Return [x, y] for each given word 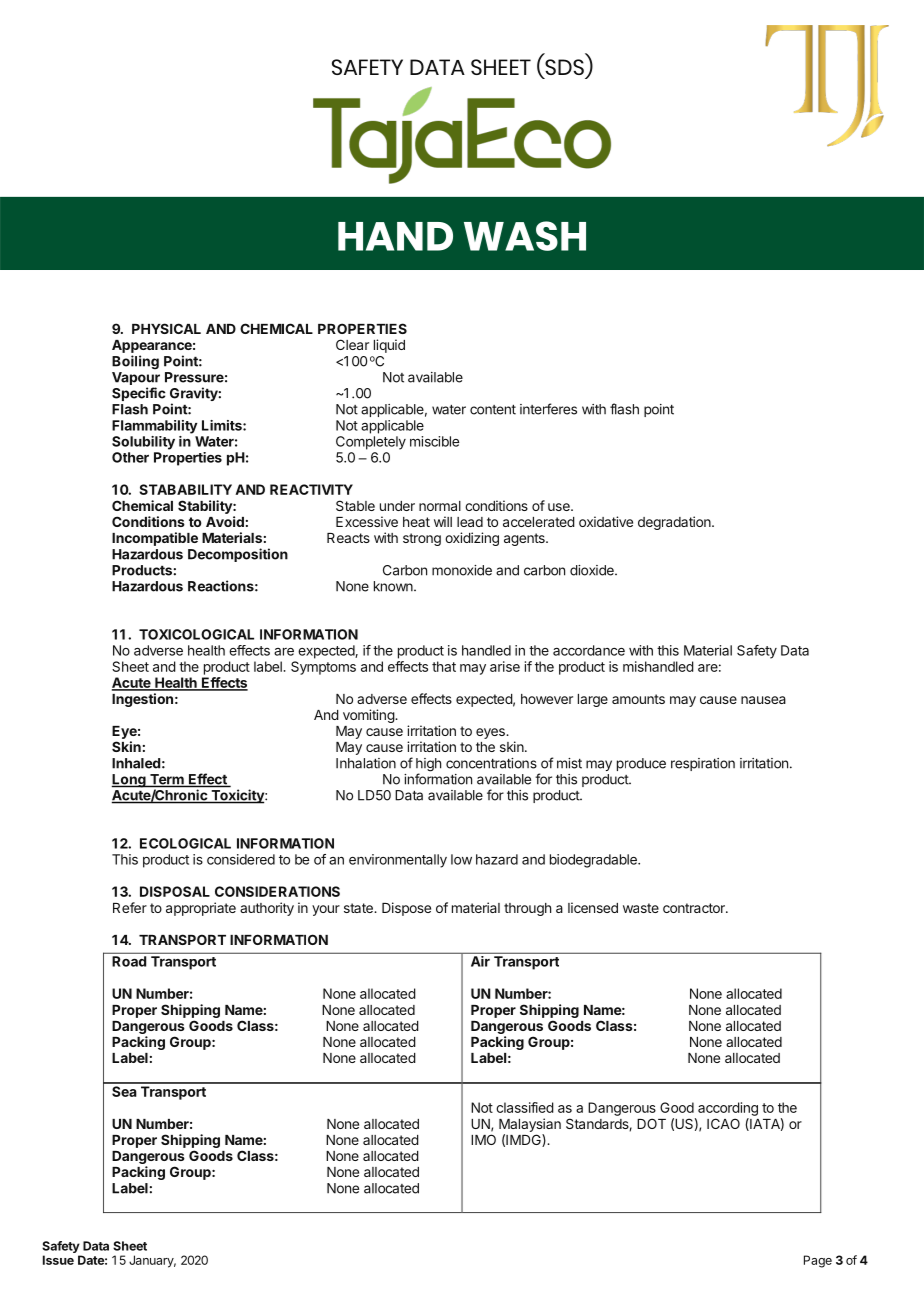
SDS [563, 68]
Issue [58, 1260]
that [444, 666]
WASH [525, 236]
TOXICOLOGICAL [196, 634]
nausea [763, 700]
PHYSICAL [166, 328]
